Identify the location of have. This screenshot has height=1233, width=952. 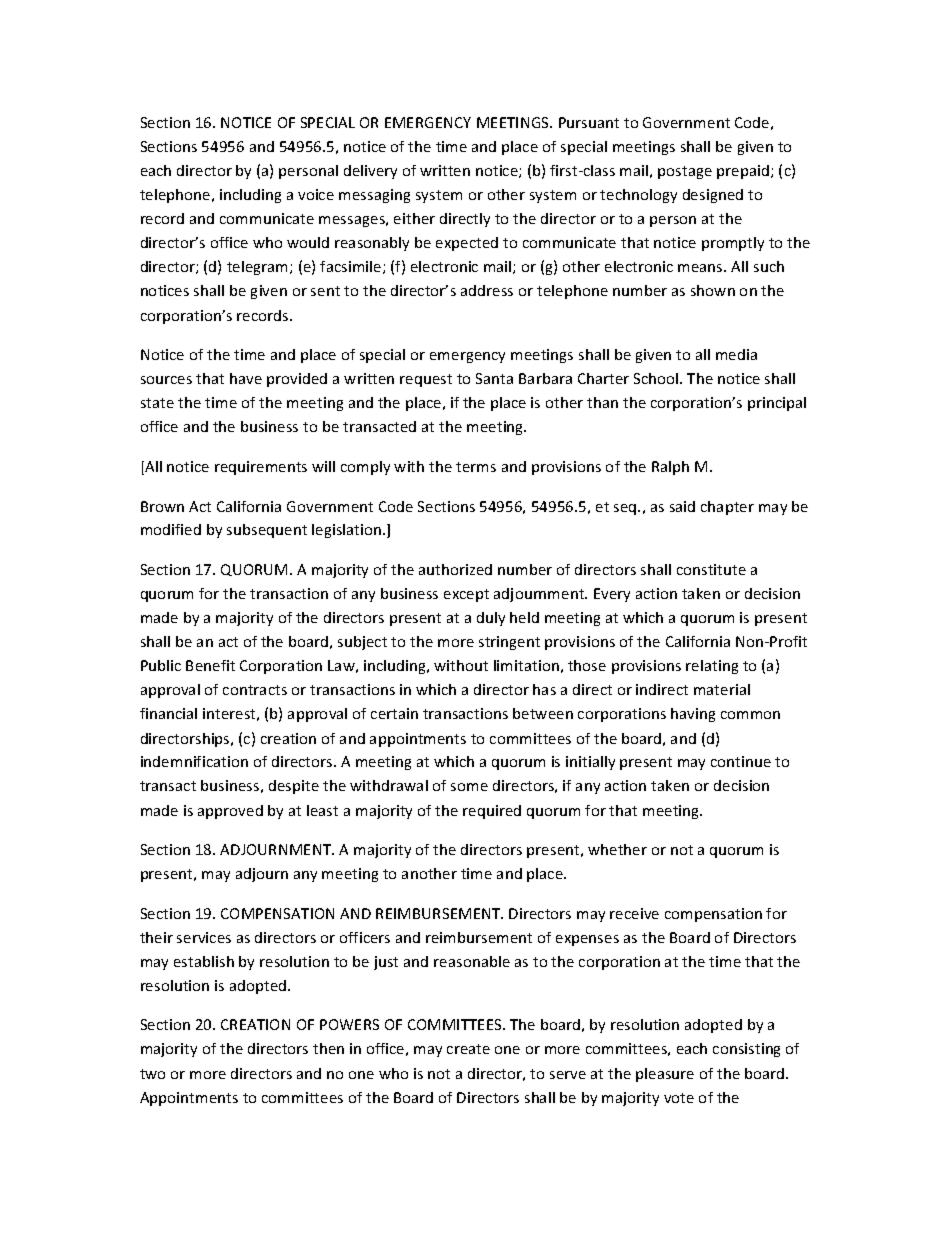
(246, 378).
